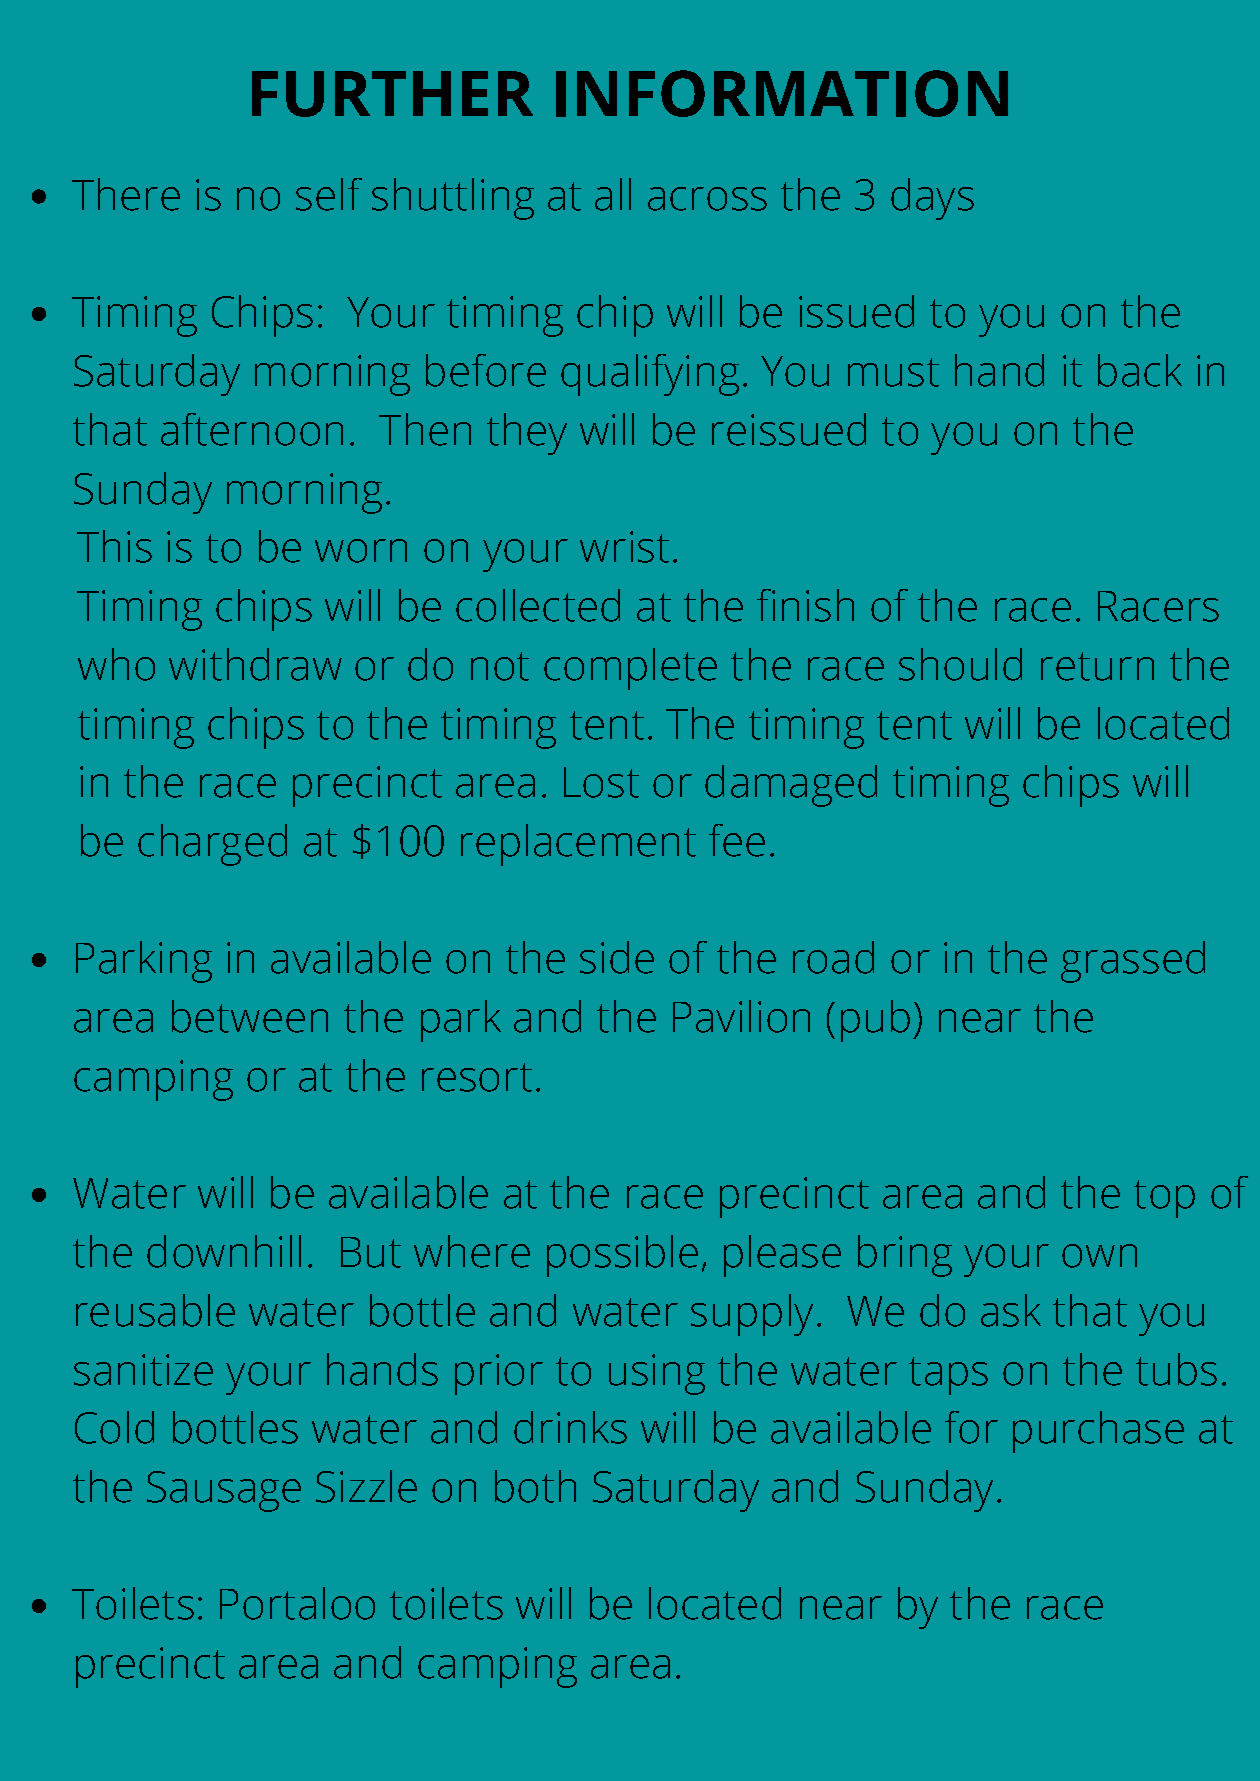 The image size is (1260, 1781). Describe the element at coordinates (875, 1021) in the document. I see `pub` at that location.
